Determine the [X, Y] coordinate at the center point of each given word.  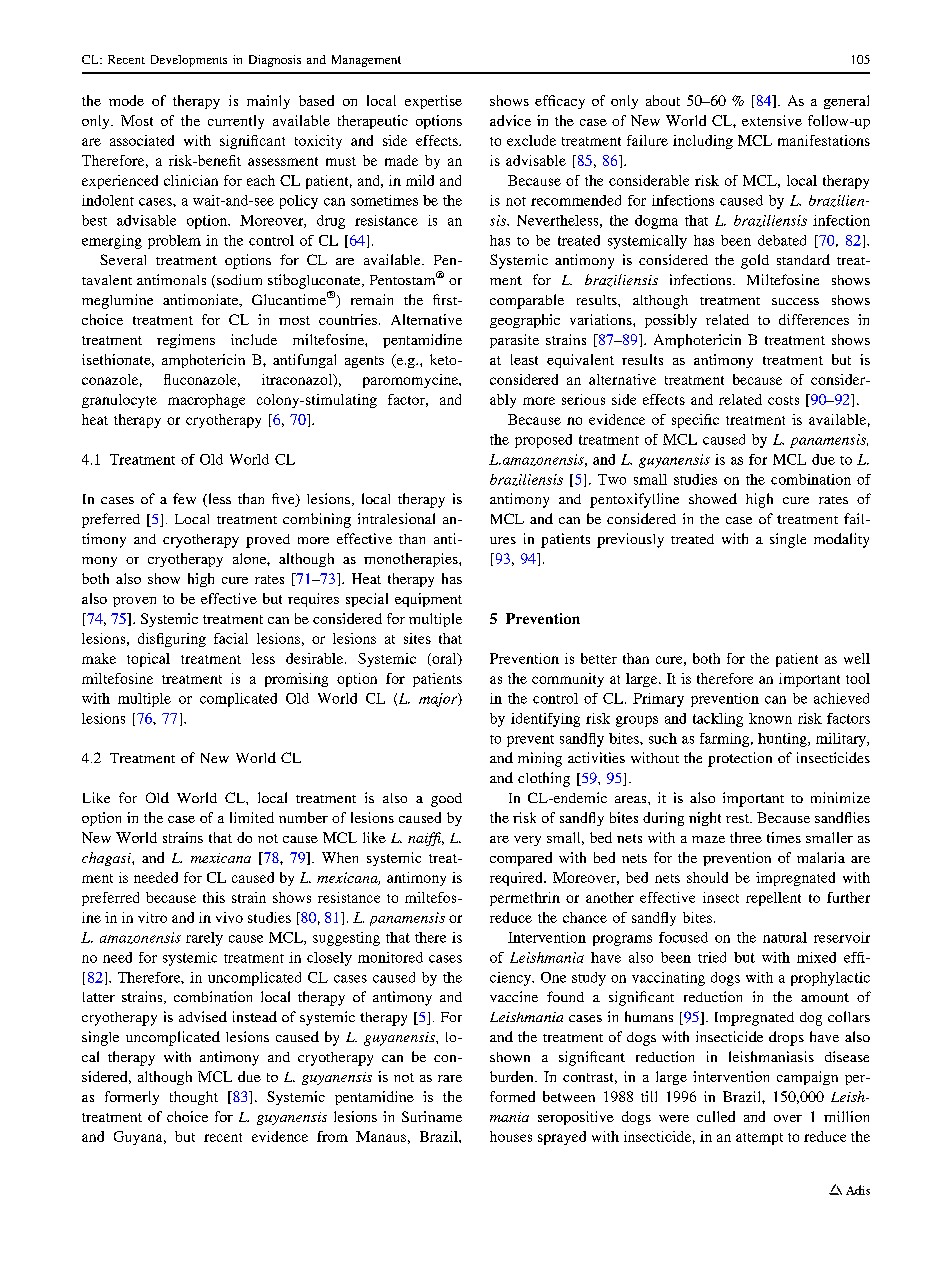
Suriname [432, 1116]
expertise [433, 102]
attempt [759, 1139]
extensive [772, 120]
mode [126, 100]
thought [194, 1098]
